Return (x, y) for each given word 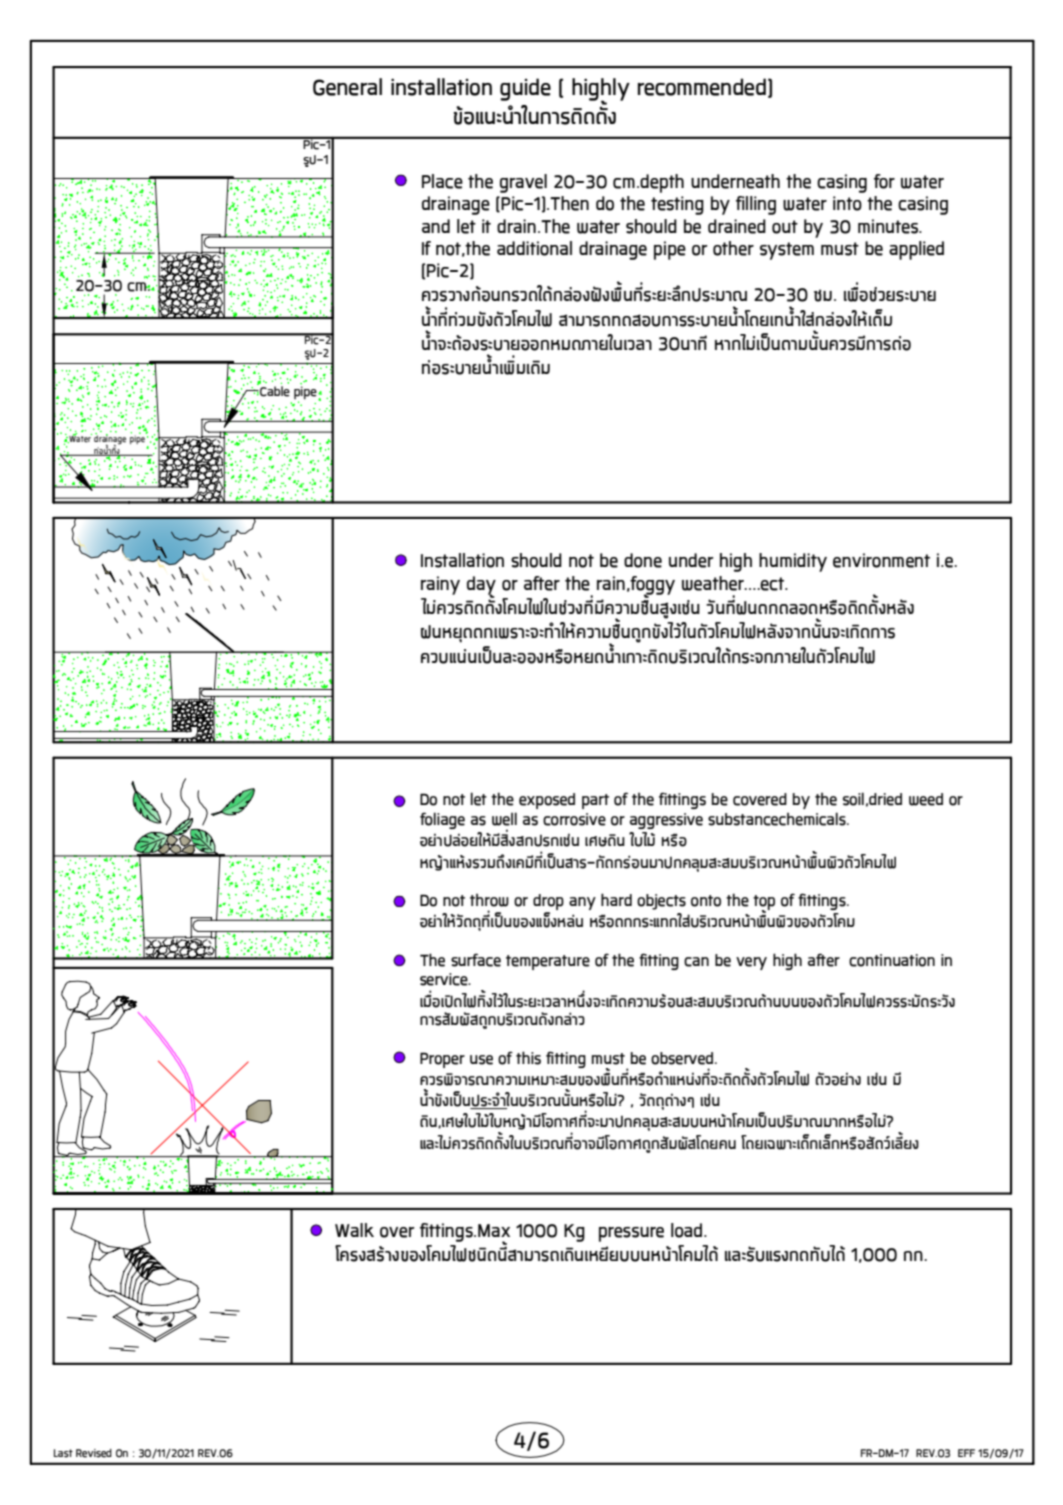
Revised (94, 1453)
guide (525, 89)
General (347, 87)
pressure (631, 1234)
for (884, 181)
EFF (966, 1453)
